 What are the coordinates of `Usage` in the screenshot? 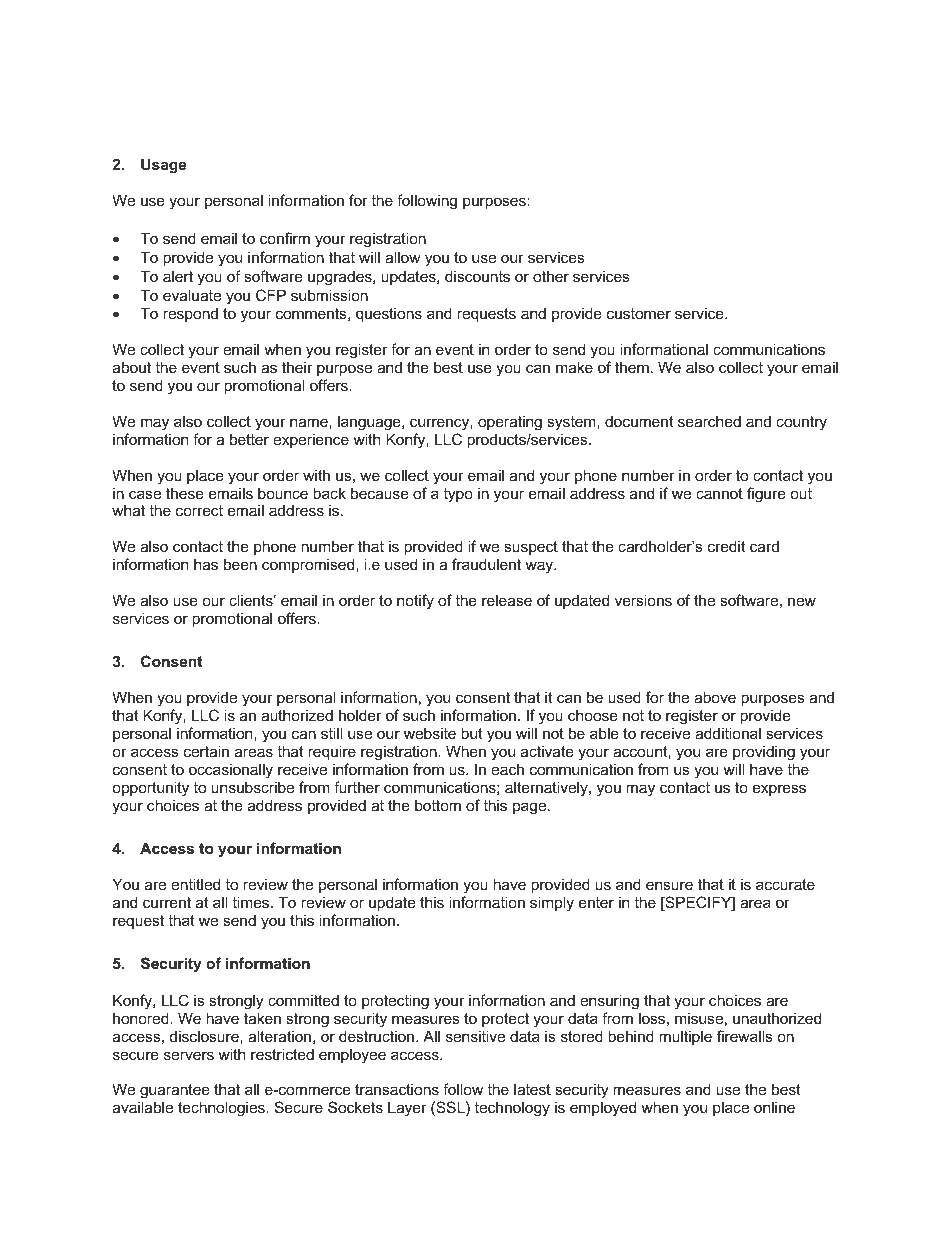 It's located at (164, 165).
